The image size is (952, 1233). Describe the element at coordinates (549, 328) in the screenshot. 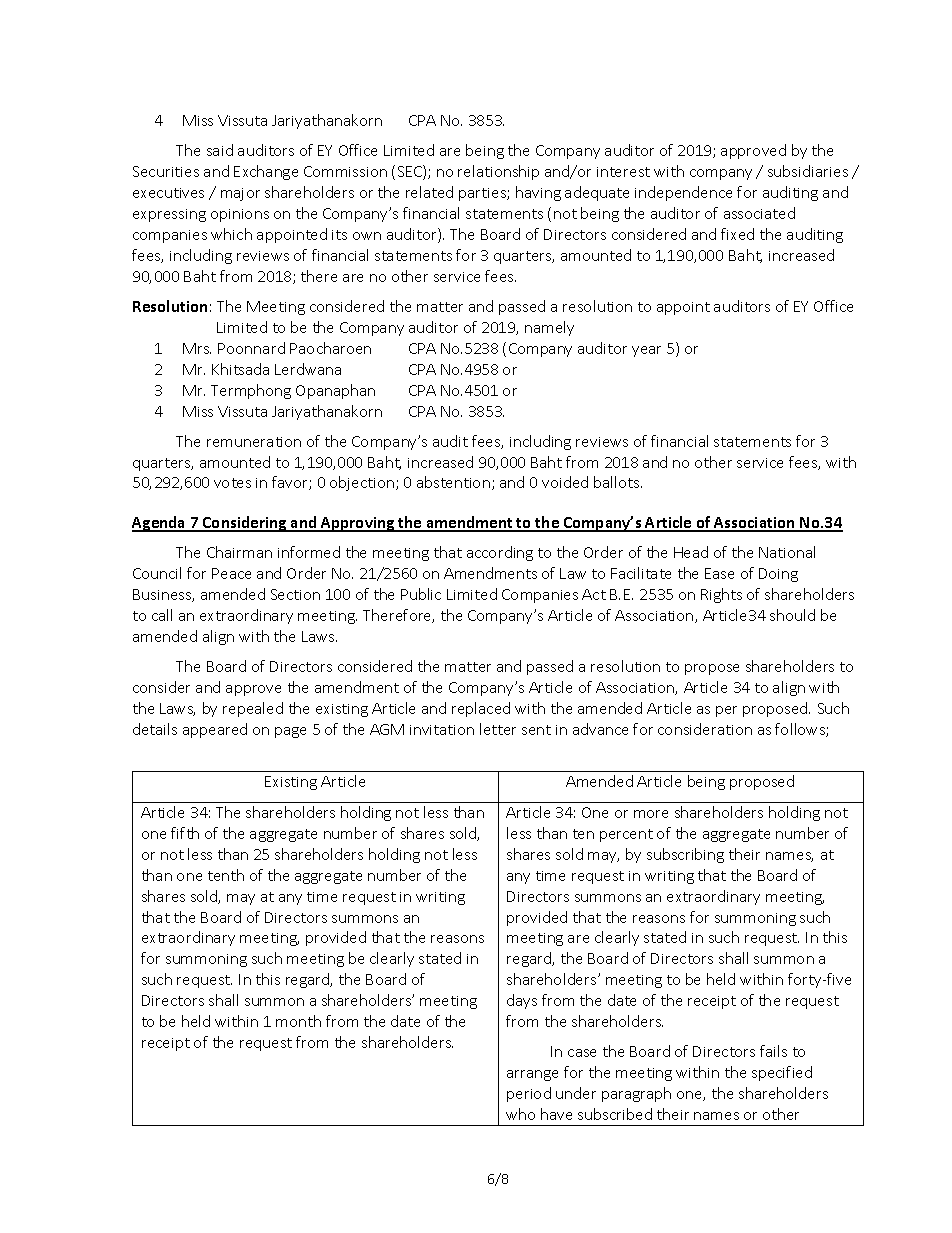

I see `namely` at that location.
